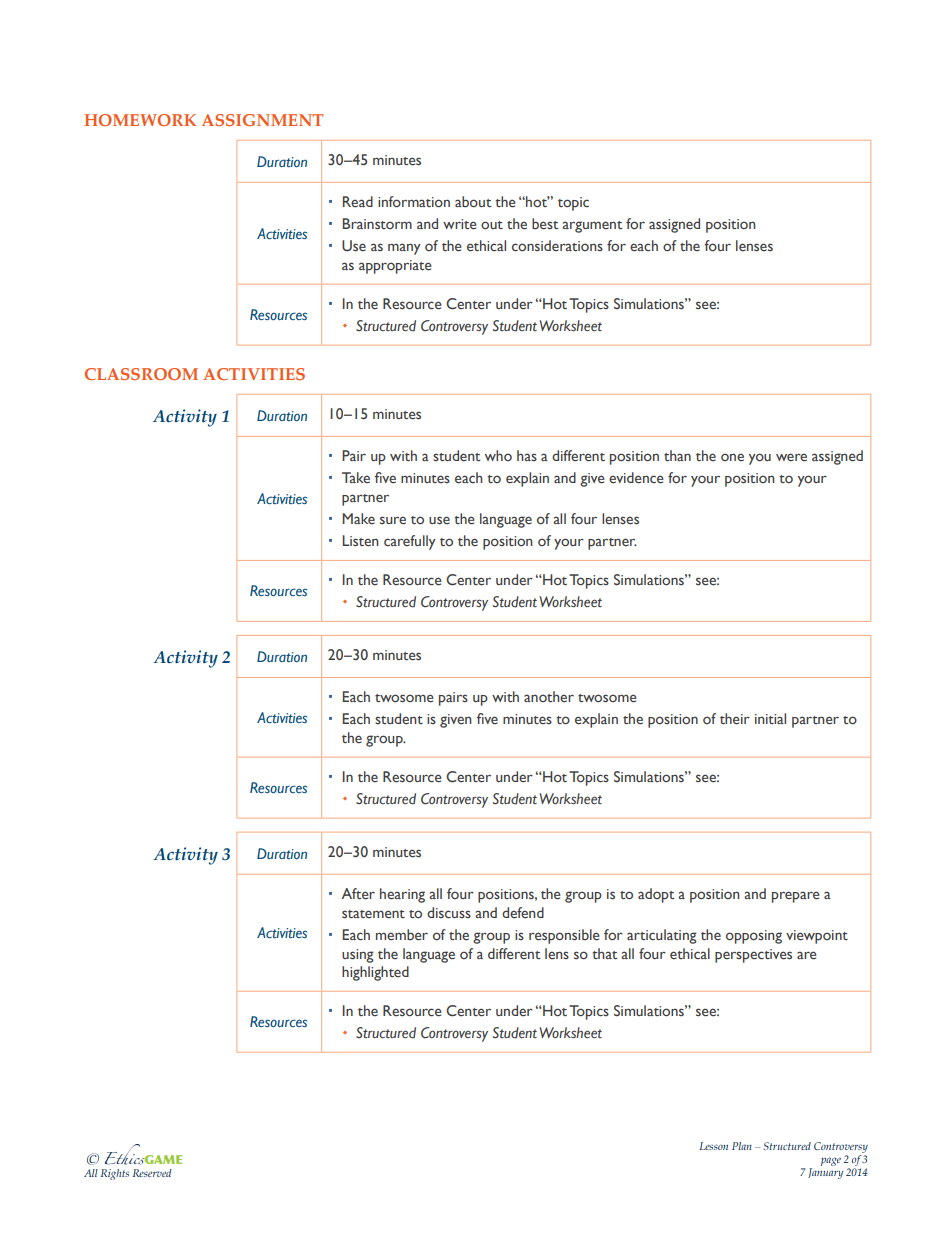 This screenshot has width=952, height=1233. What do you see at coordinates (592, 227) in the screenshot?
I see `argument` at bounding box center [592, 227].
